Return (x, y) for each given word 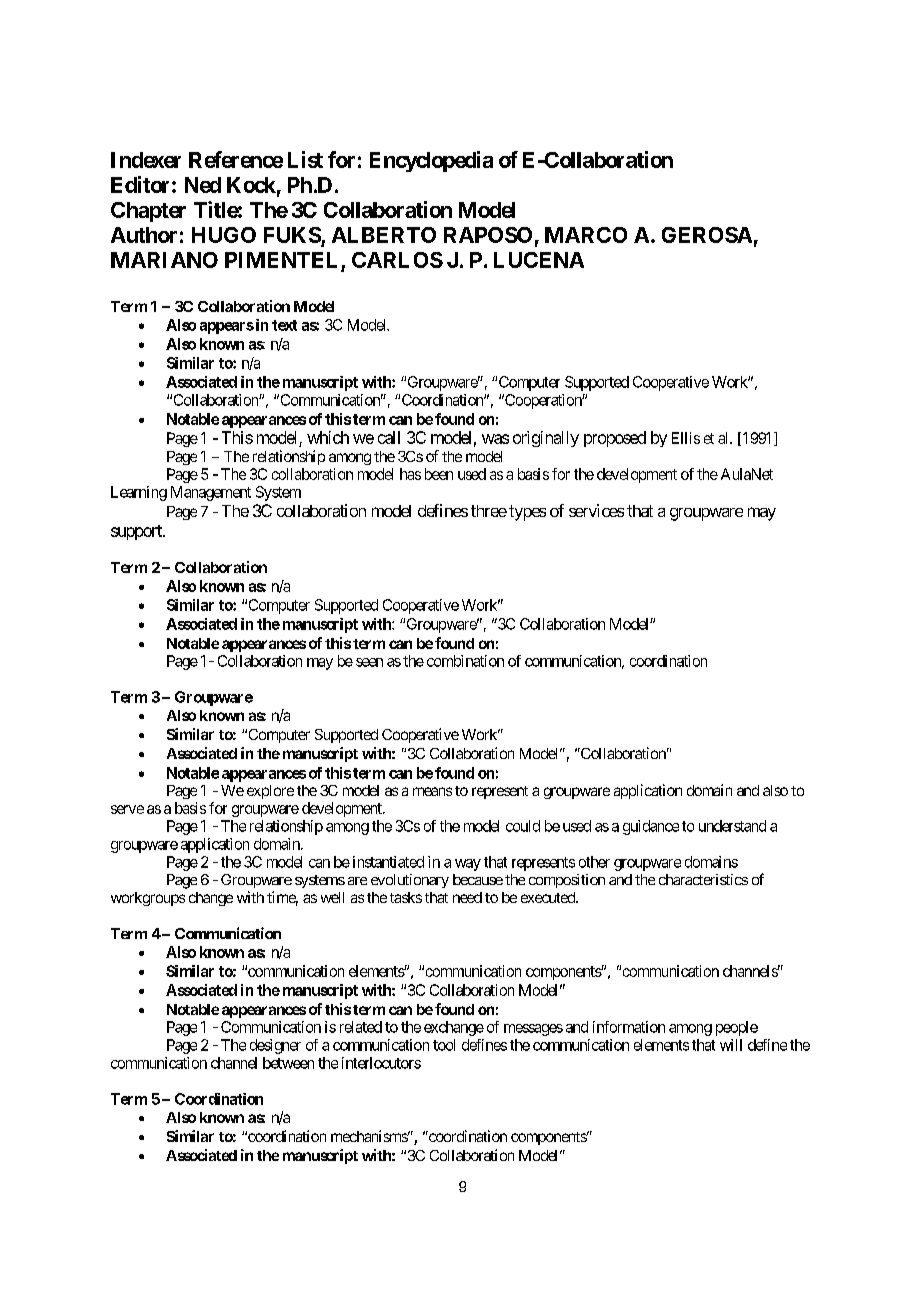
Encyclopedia (431, 161)
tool (444, 1045)
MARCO (586, 235)
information (629, 1027)
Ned (203, 185)
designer (275, 1046)
